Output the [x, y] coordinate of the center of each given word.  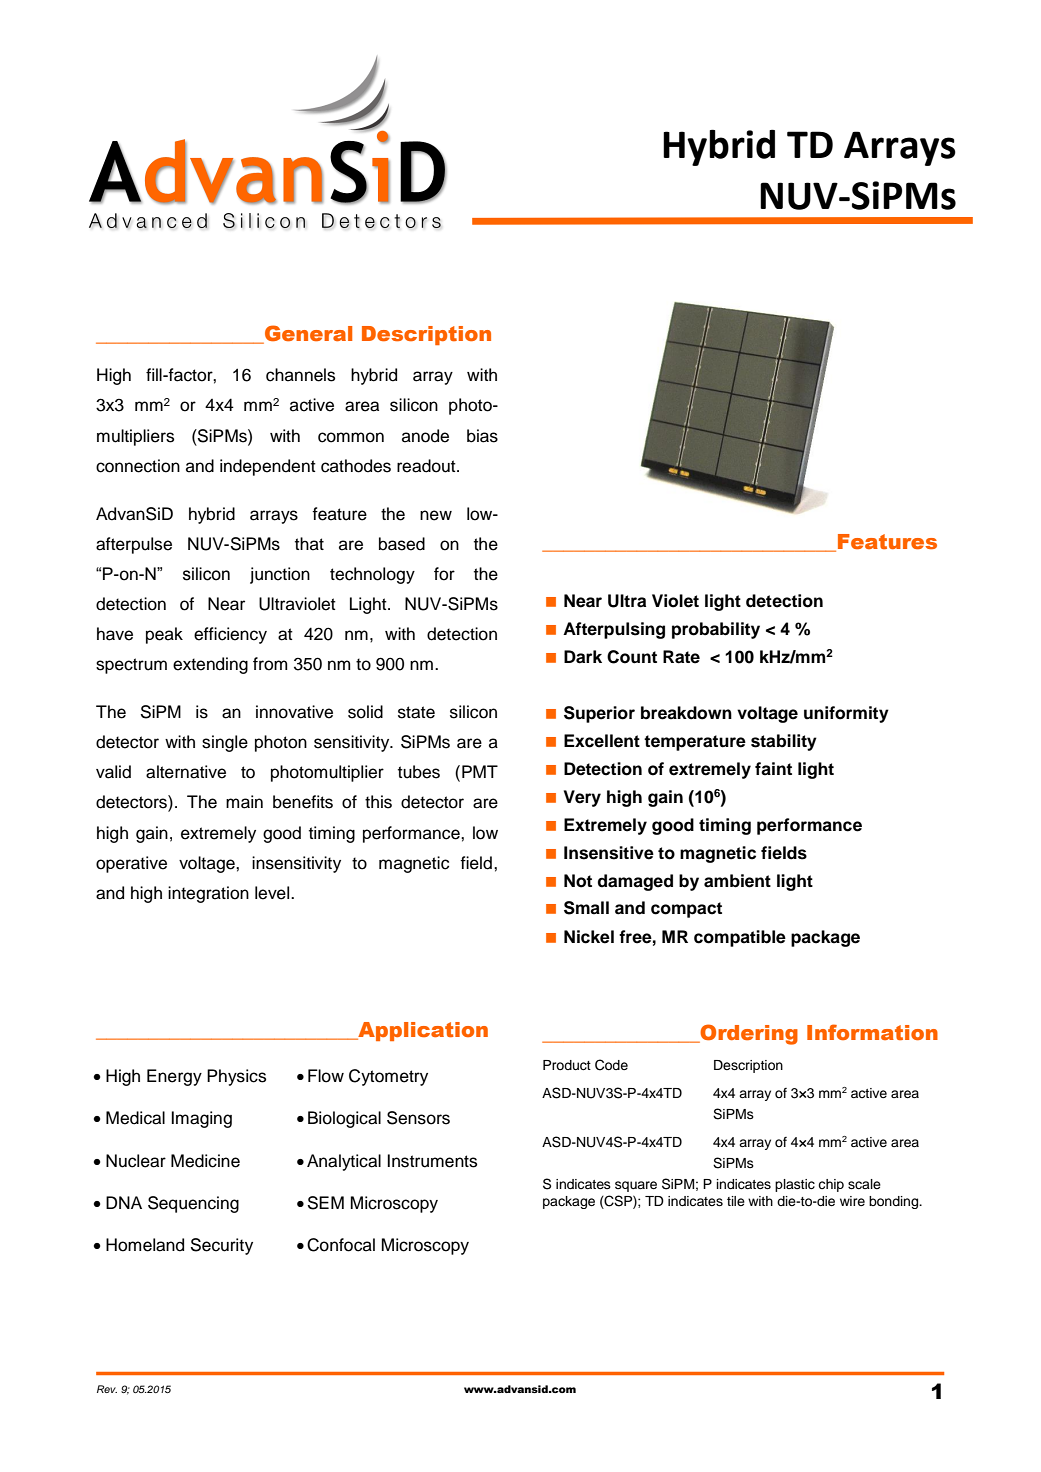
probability [716, 630]
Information [872, 1032]
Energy [174, 1077]
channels [300, 375]
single [225, 743]
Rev [107, 1389]
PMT [480, 771]
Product [567, 1065]
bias [482, 436]
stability [784, 742]
